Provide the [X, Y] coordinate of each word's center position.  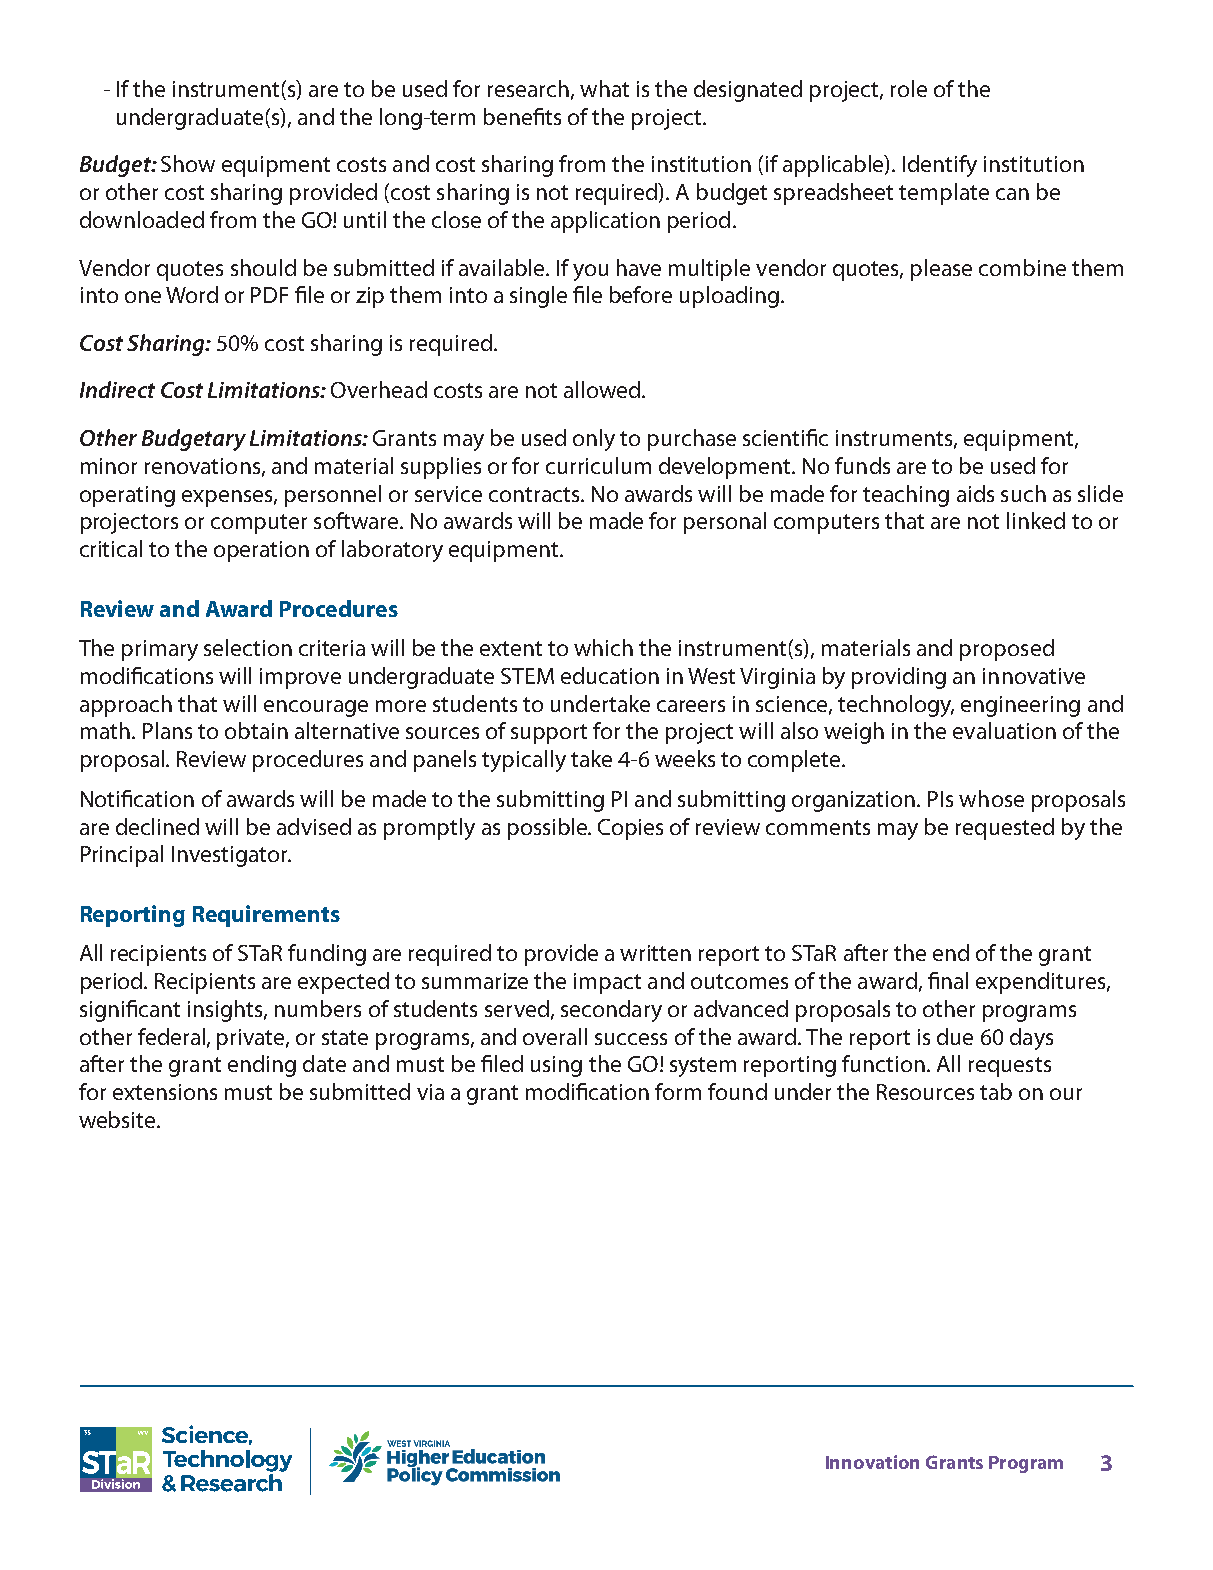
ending [262, 1066]
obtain [256, 730]
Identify [940, 166]
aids [975, 493]
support [549, 734]
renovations [204, 467]
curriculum [598, 465]
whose [991, 798]
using [556, 1066]
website [118, 1119]
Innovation [872, 1462]
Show [188, 163]
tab [996, 1091]
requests [1010, 1067]
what [604, 88]
